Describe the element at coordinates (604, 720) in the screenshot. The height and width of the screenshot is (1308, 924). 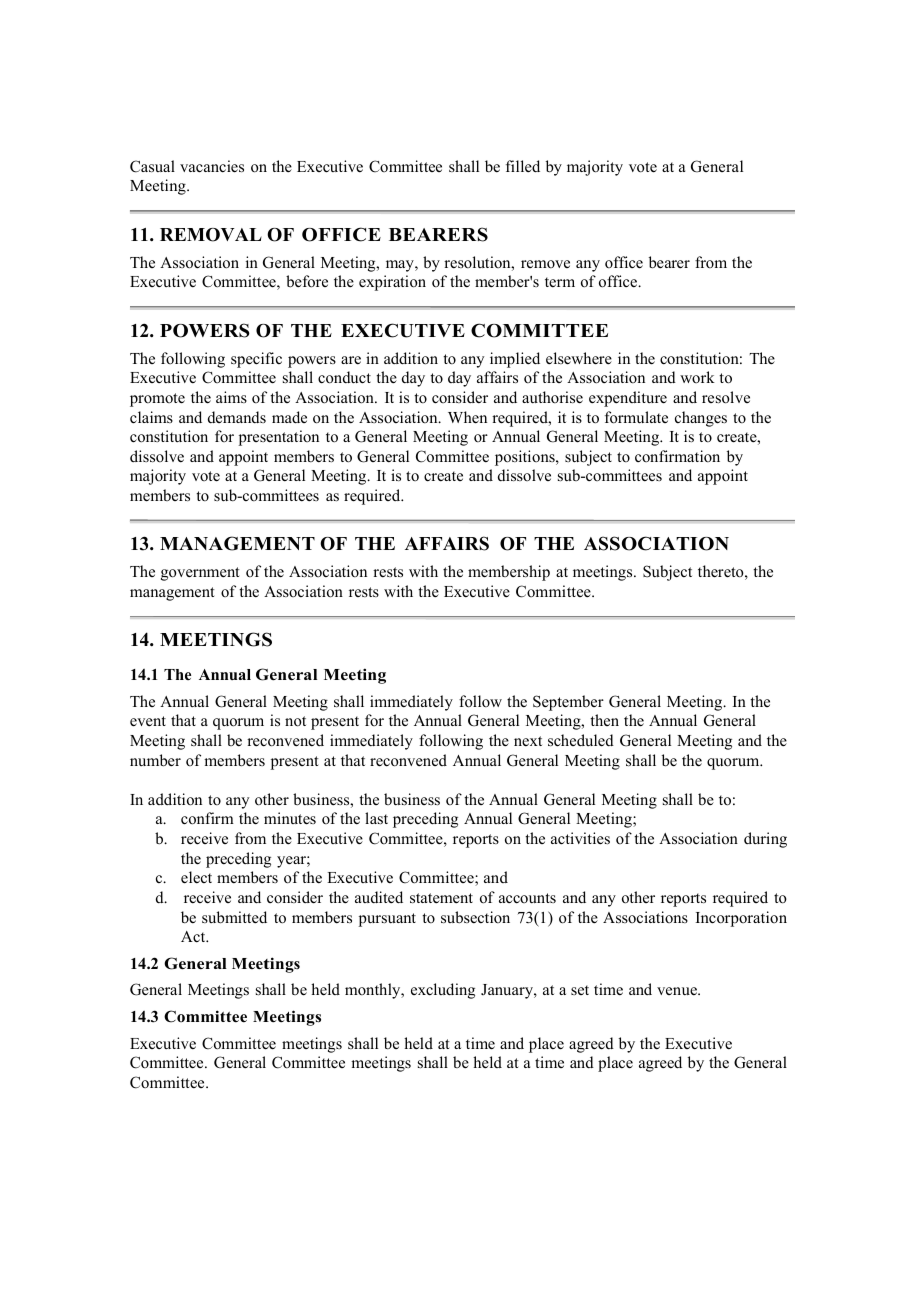
I see `then` at that location.
